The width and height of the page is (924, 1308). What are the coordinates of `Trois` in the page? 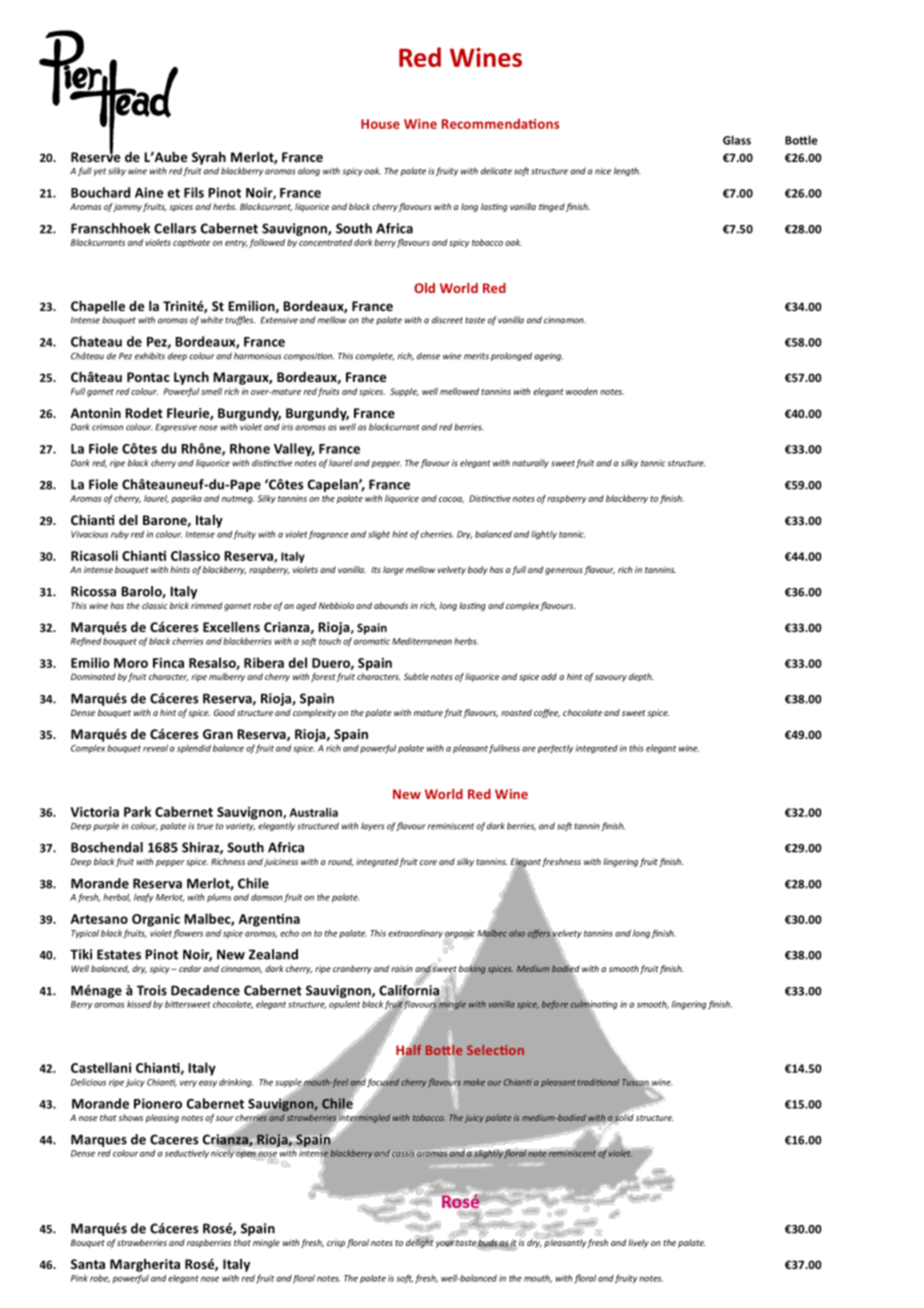 It's located at (152, 990).
